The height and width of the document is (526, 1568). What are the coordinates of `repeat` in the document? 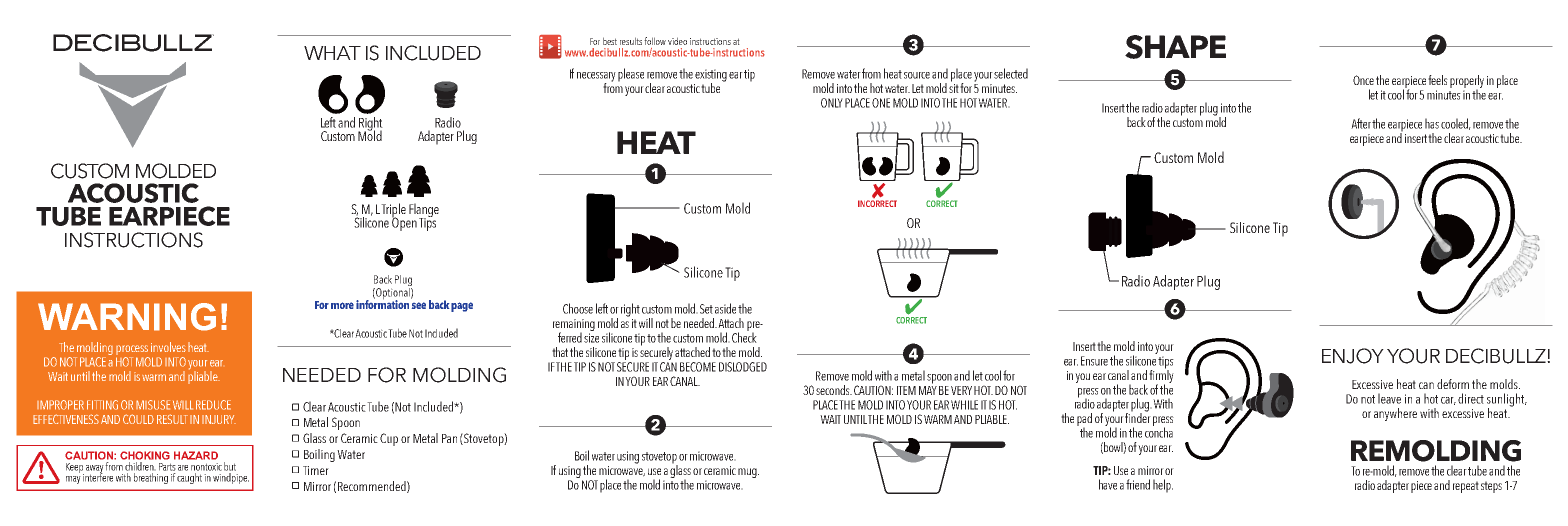 It's located at (1466, 487).
